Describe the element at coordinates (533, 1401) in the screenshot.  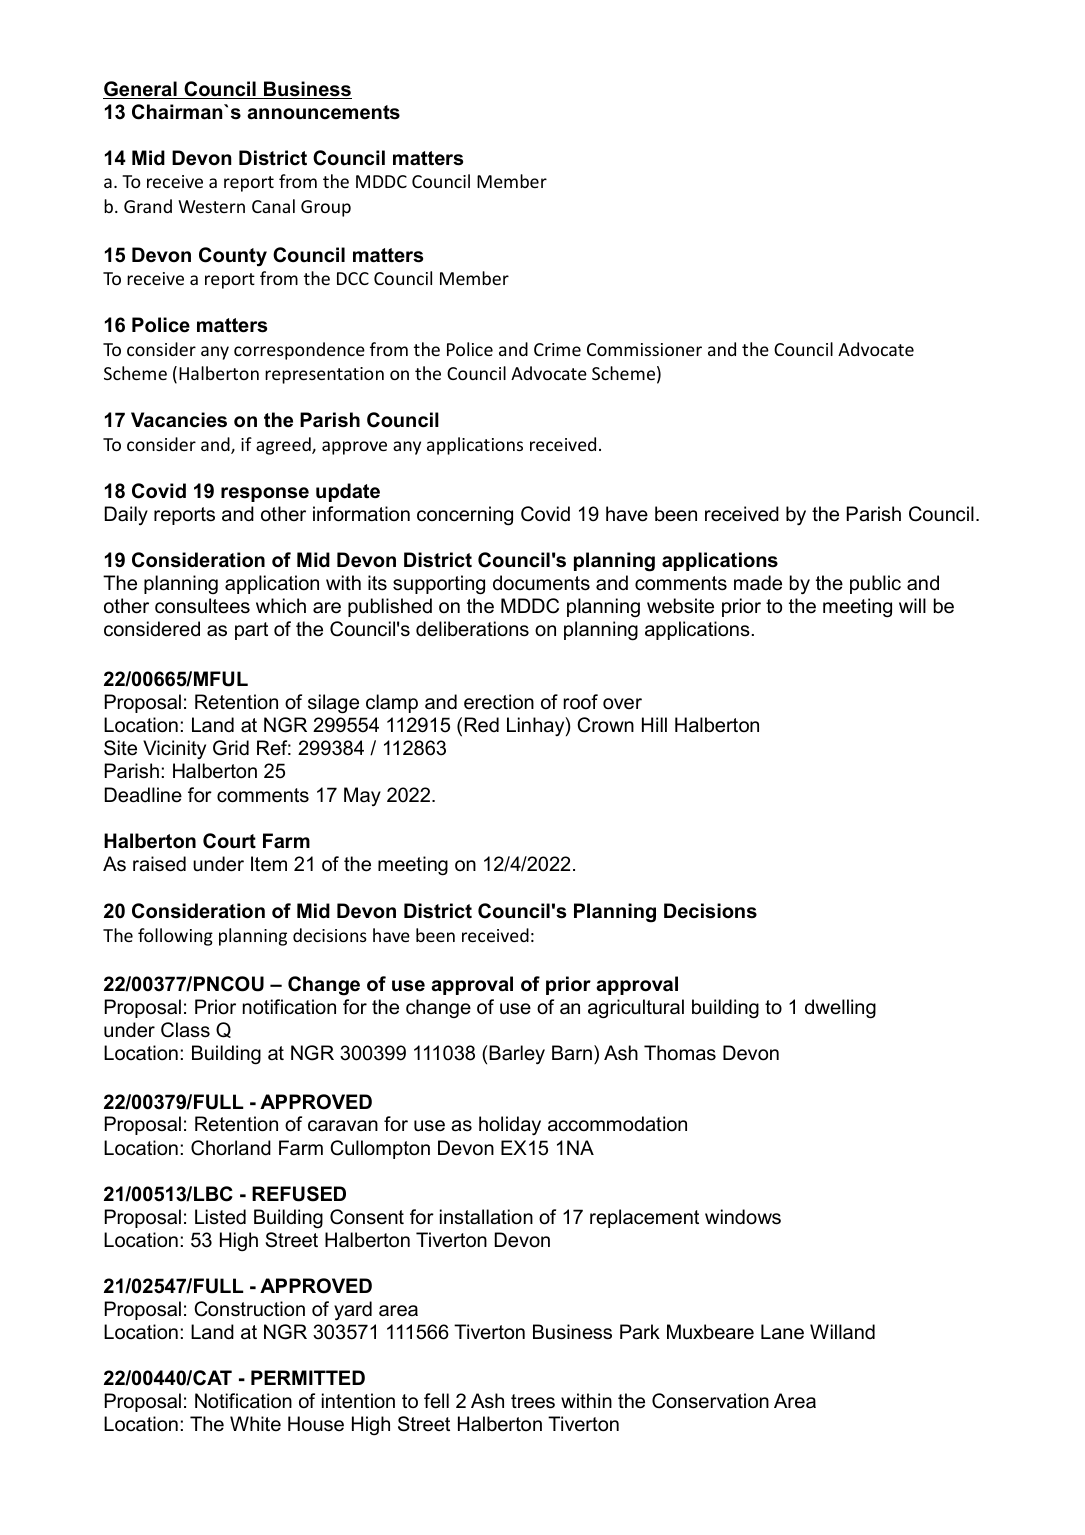
I see `trees` at that location.
